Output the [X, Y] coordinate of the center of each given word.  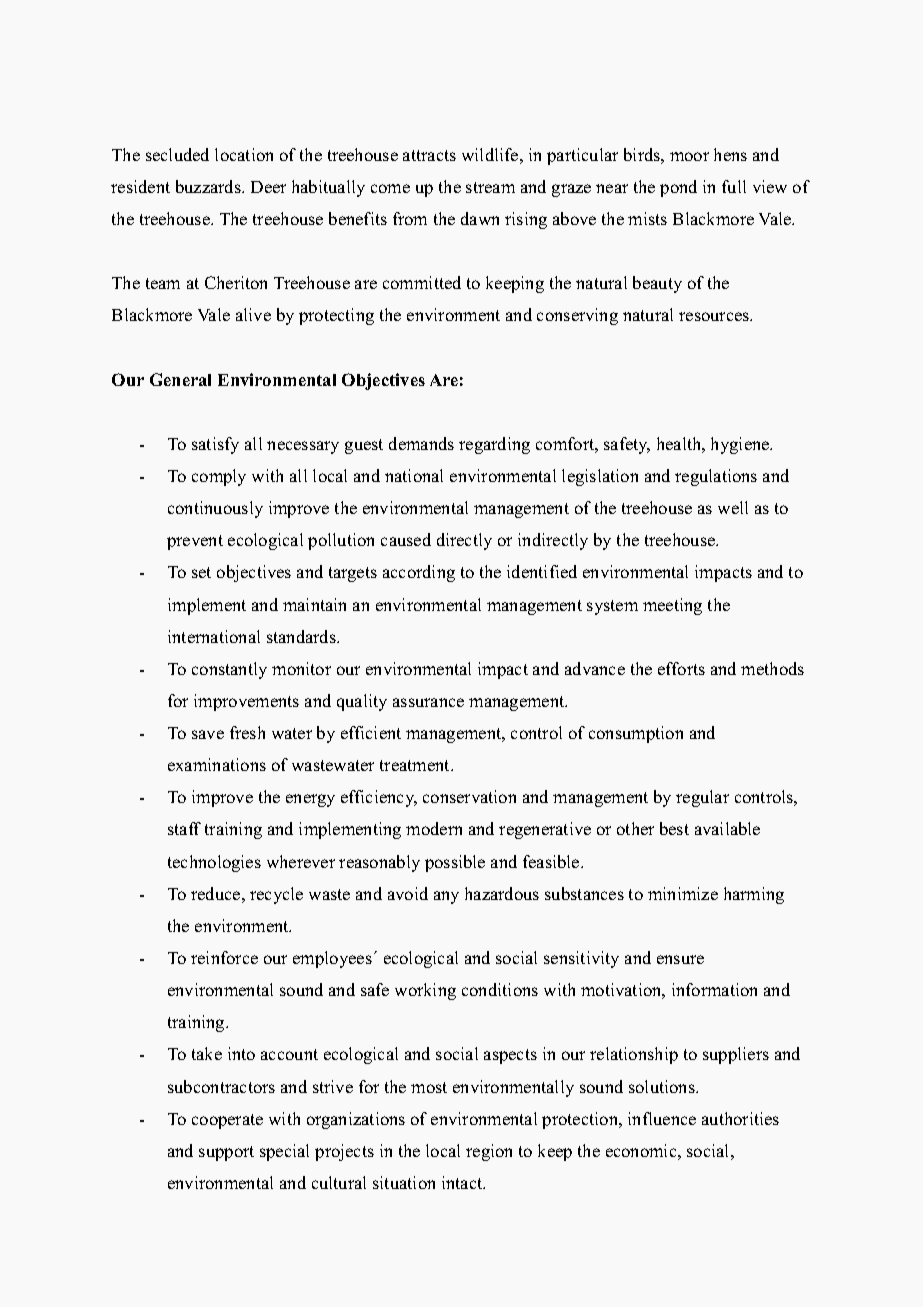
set [201, 572]
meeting [672, 606]
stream [490, 187]
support [226, 1153]
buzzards [209, 186]
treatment [416, 765]
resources [715, 316]
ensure [680, 959]
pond [678, 188]
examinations [217, 764]
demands [421, 443]
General [180, 379]
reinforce [224, 957]
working [425, 991]
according [419, 573]
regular [702, 798]
